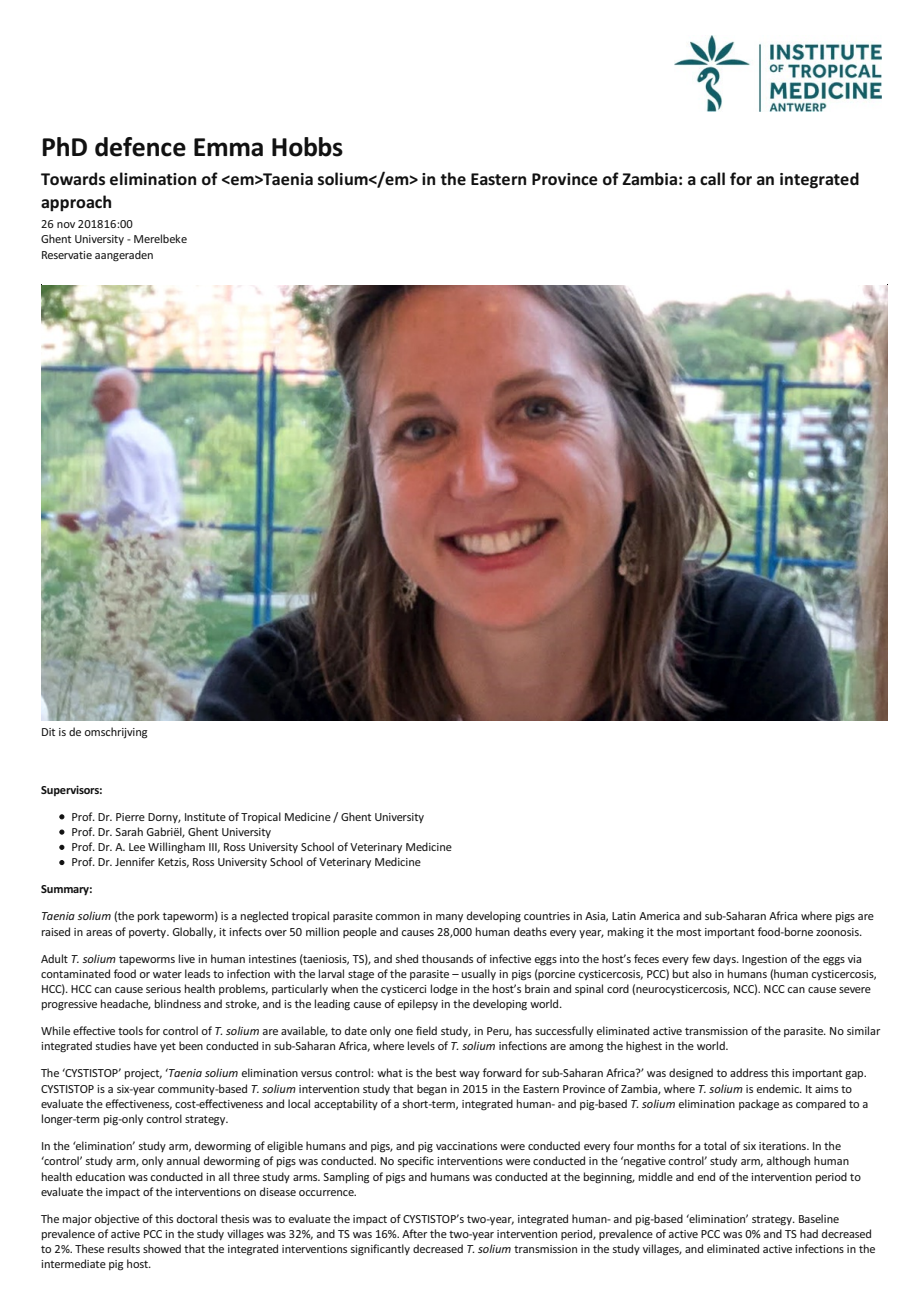 The height and width of the image is (1308, 924). Describe the element at coordinates (809, 1233) in the image. I see `had` at that location.
